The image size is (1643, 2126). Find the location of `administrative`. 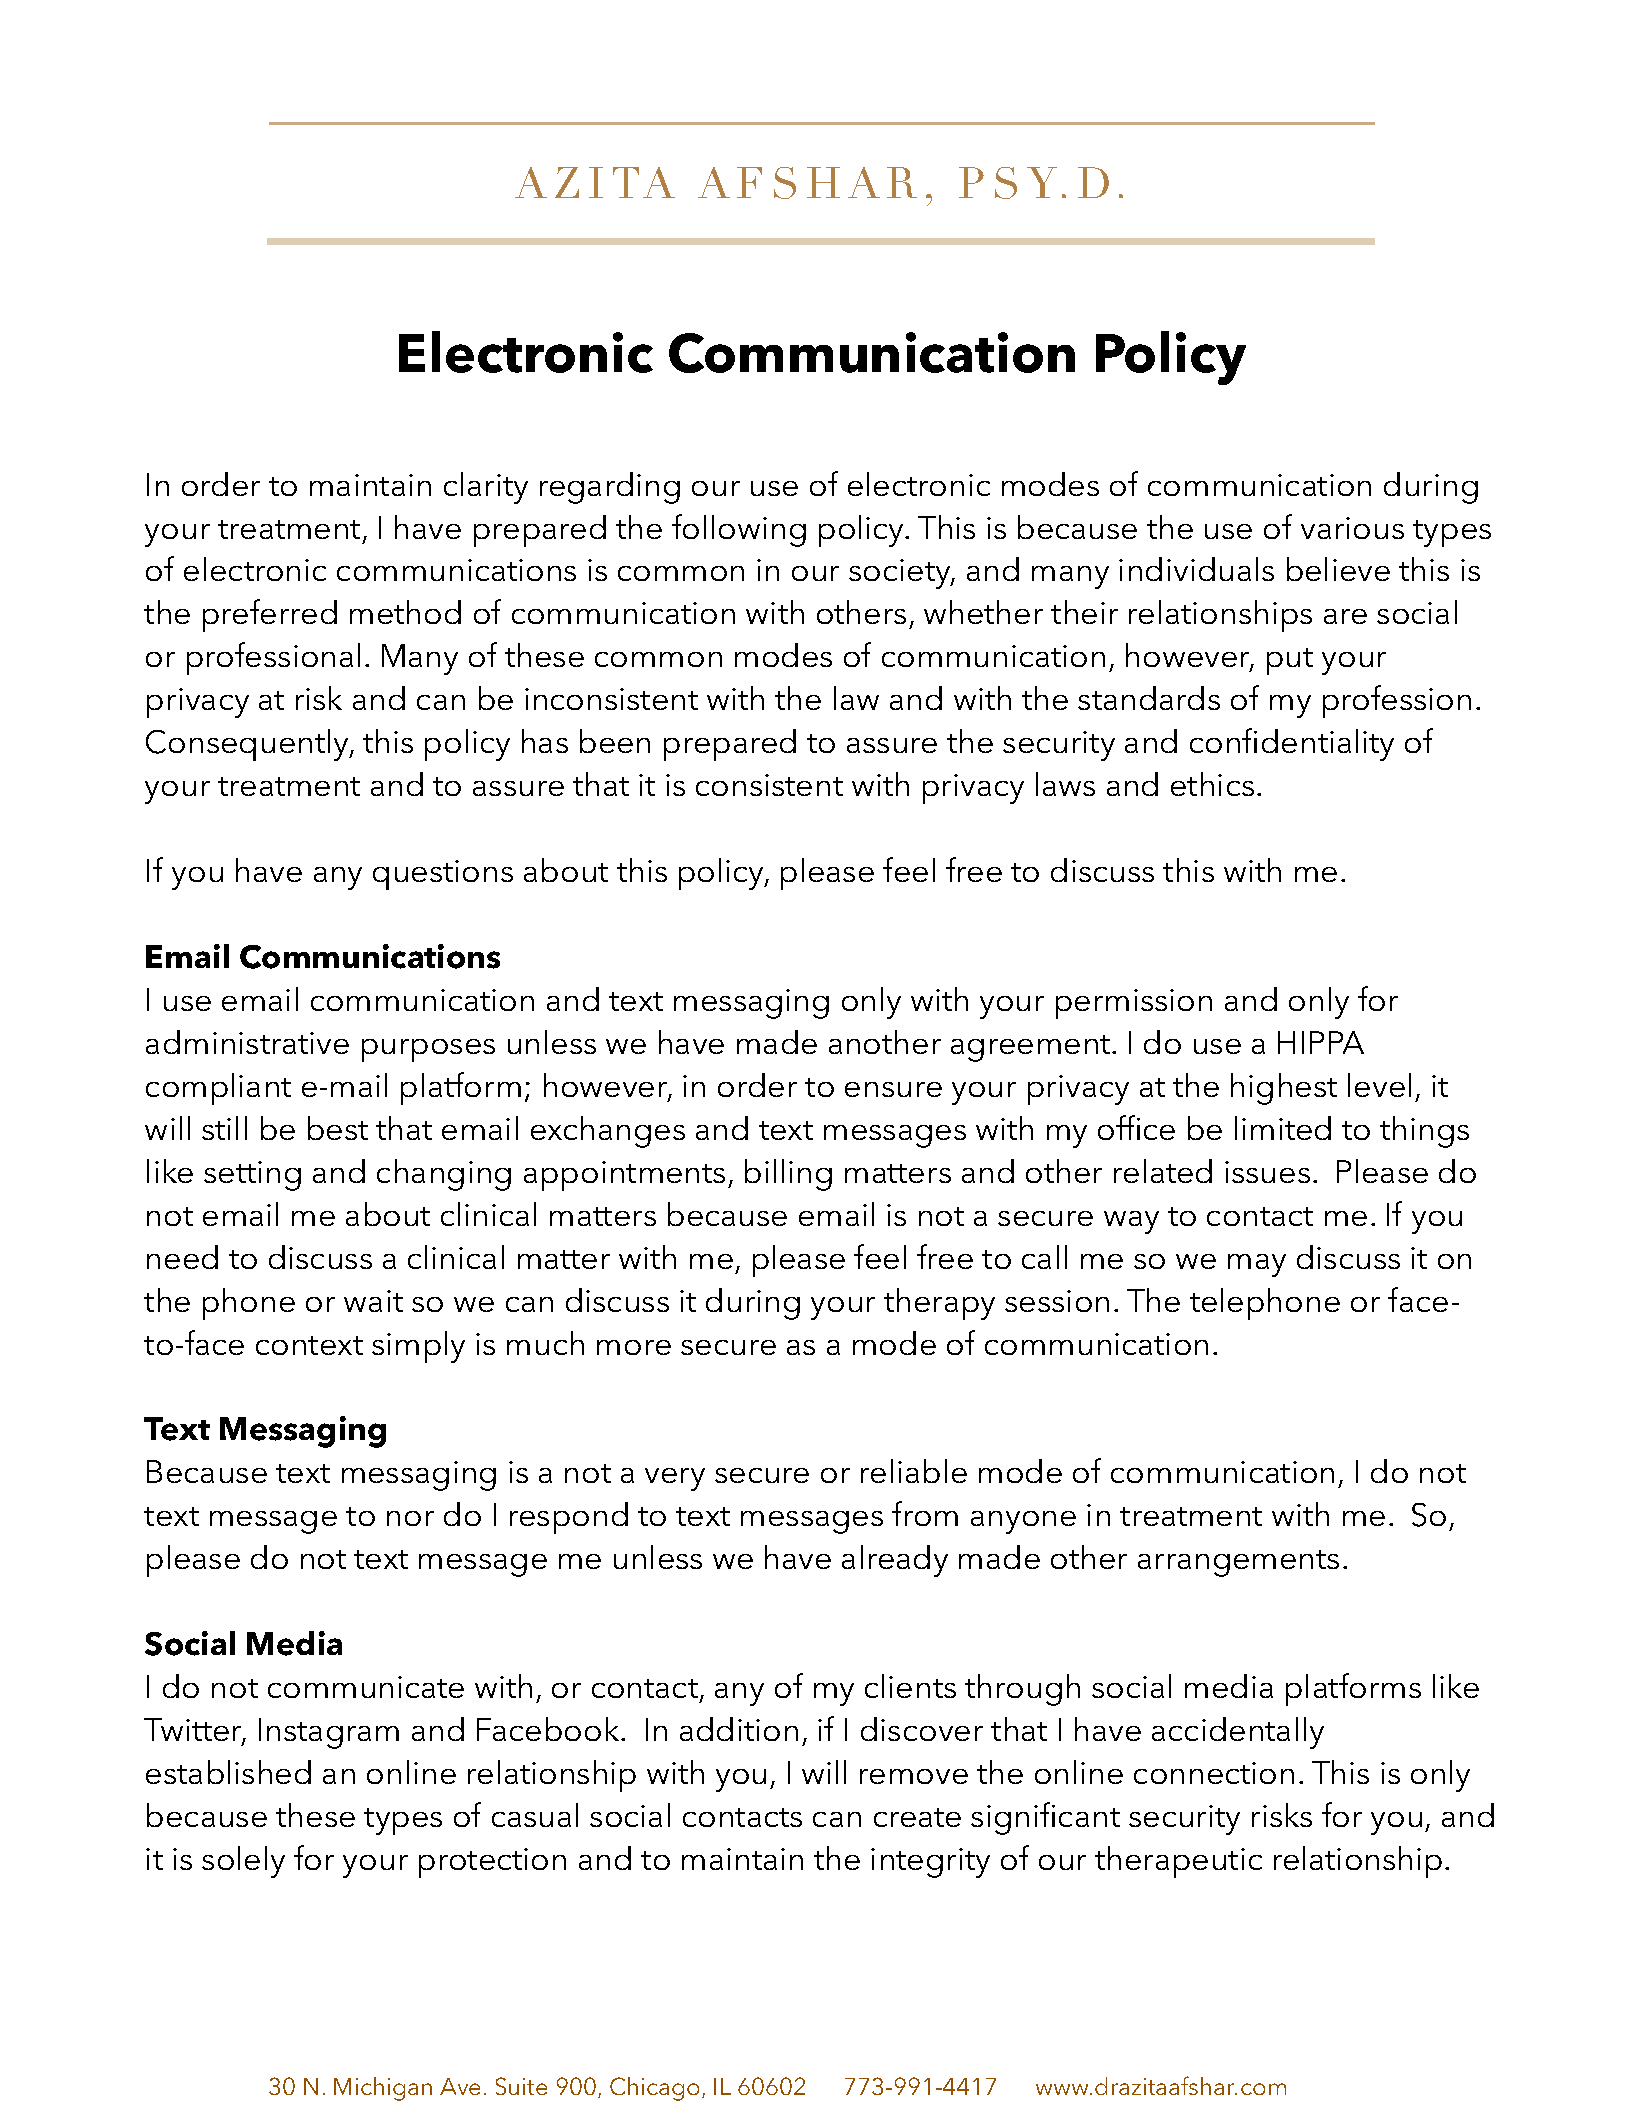

administrative is located at coordinates (247, 1042).
